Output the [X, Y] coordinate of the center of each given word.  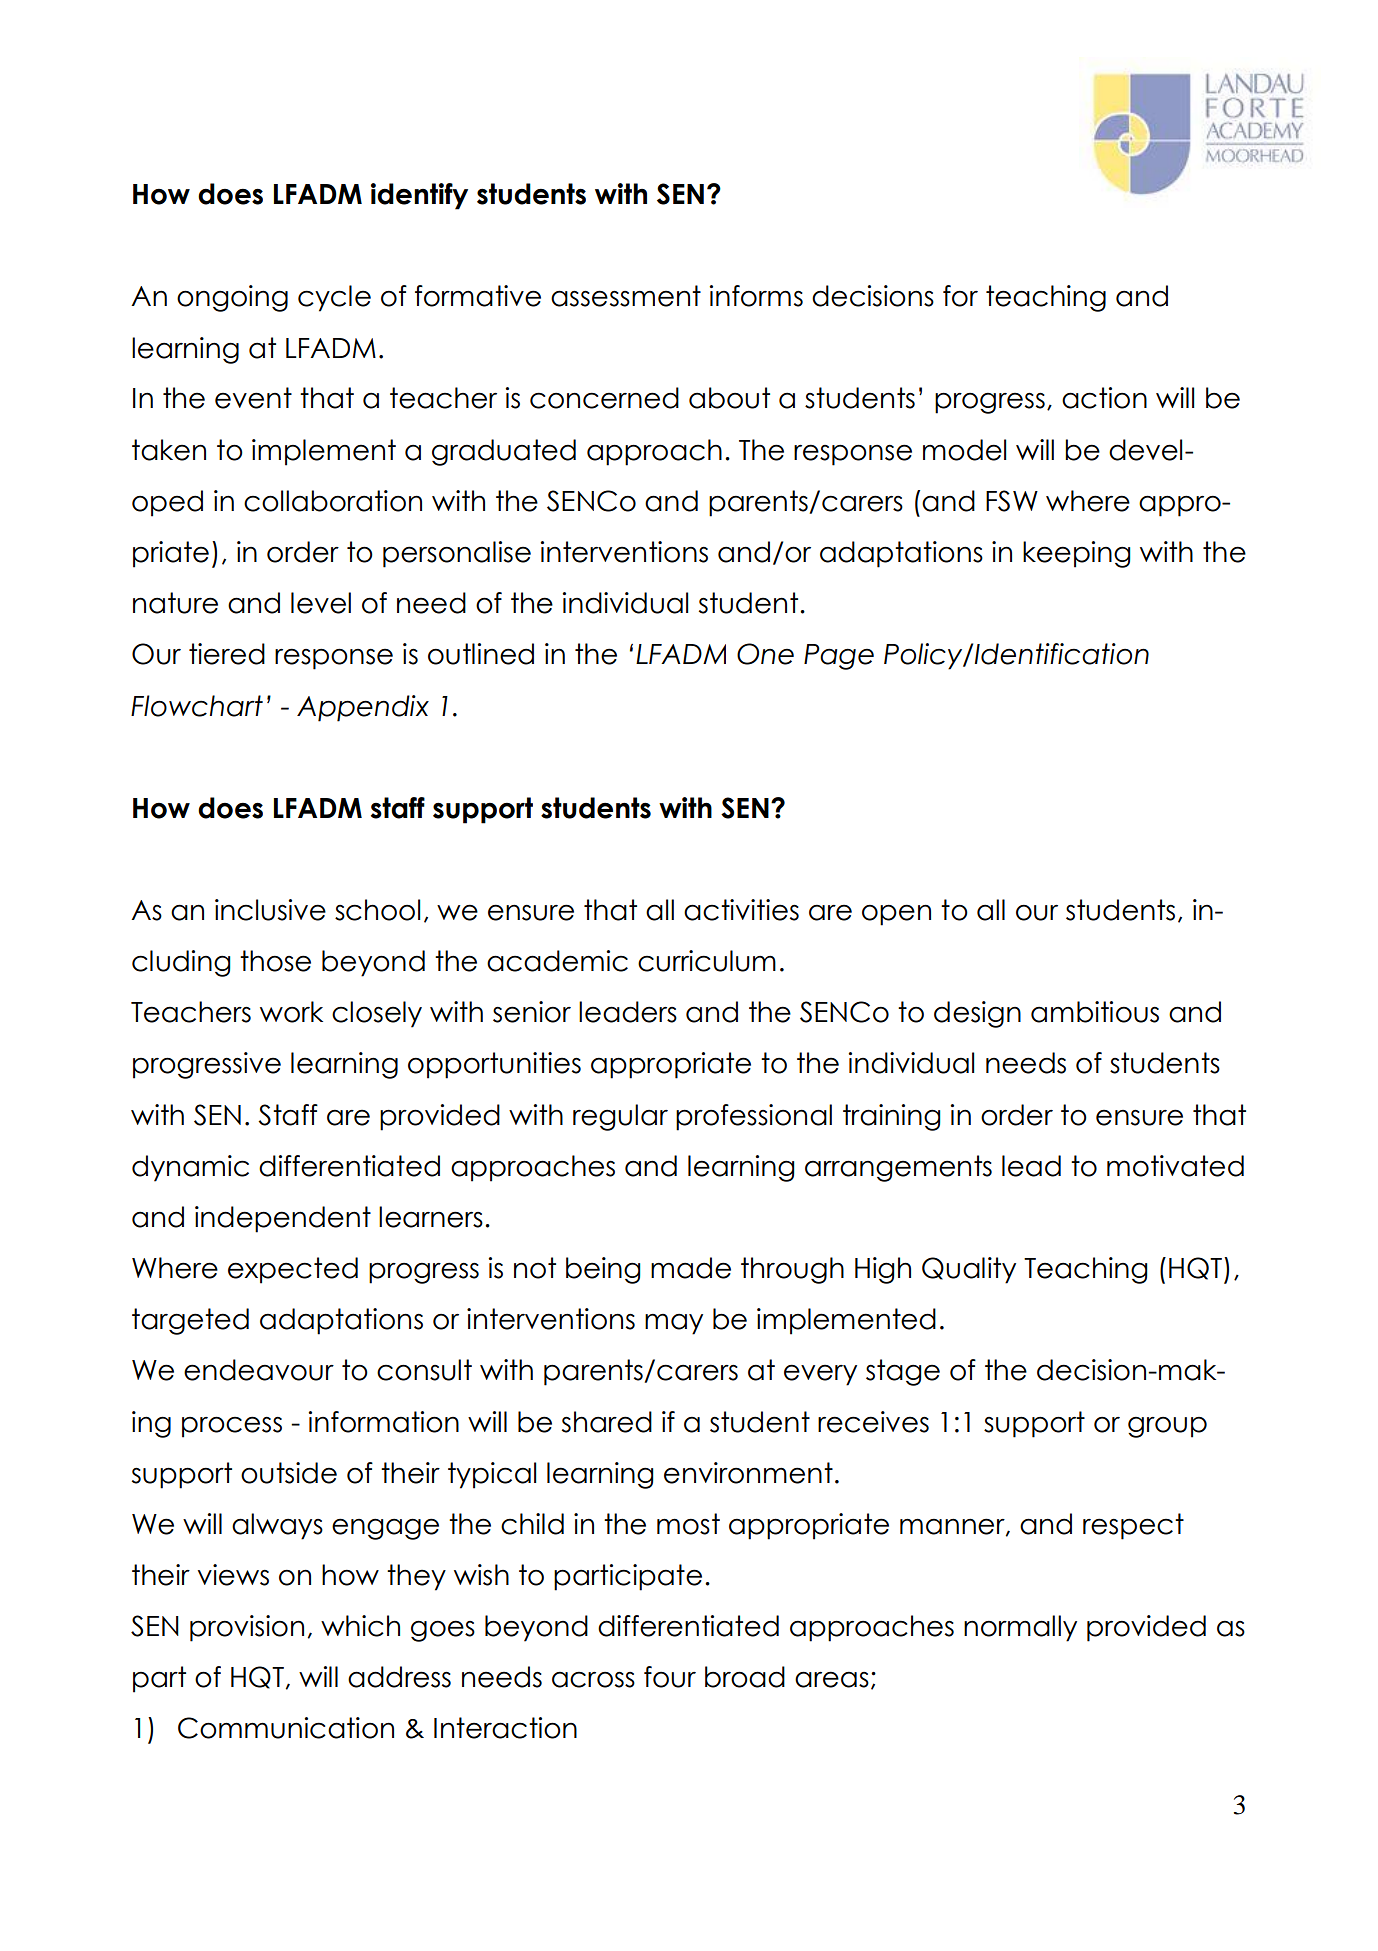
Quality [969, 1270]
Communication [286, 1728]
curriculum [707, 961]
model [964, 450]
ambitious [1095, 1012]
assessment [626, 296]
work [291, 1012]
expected [293, 1270]
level [321, 603]
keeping [1077, 554]
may [674, 1324]
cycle [334, 298]
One [765, 654]
